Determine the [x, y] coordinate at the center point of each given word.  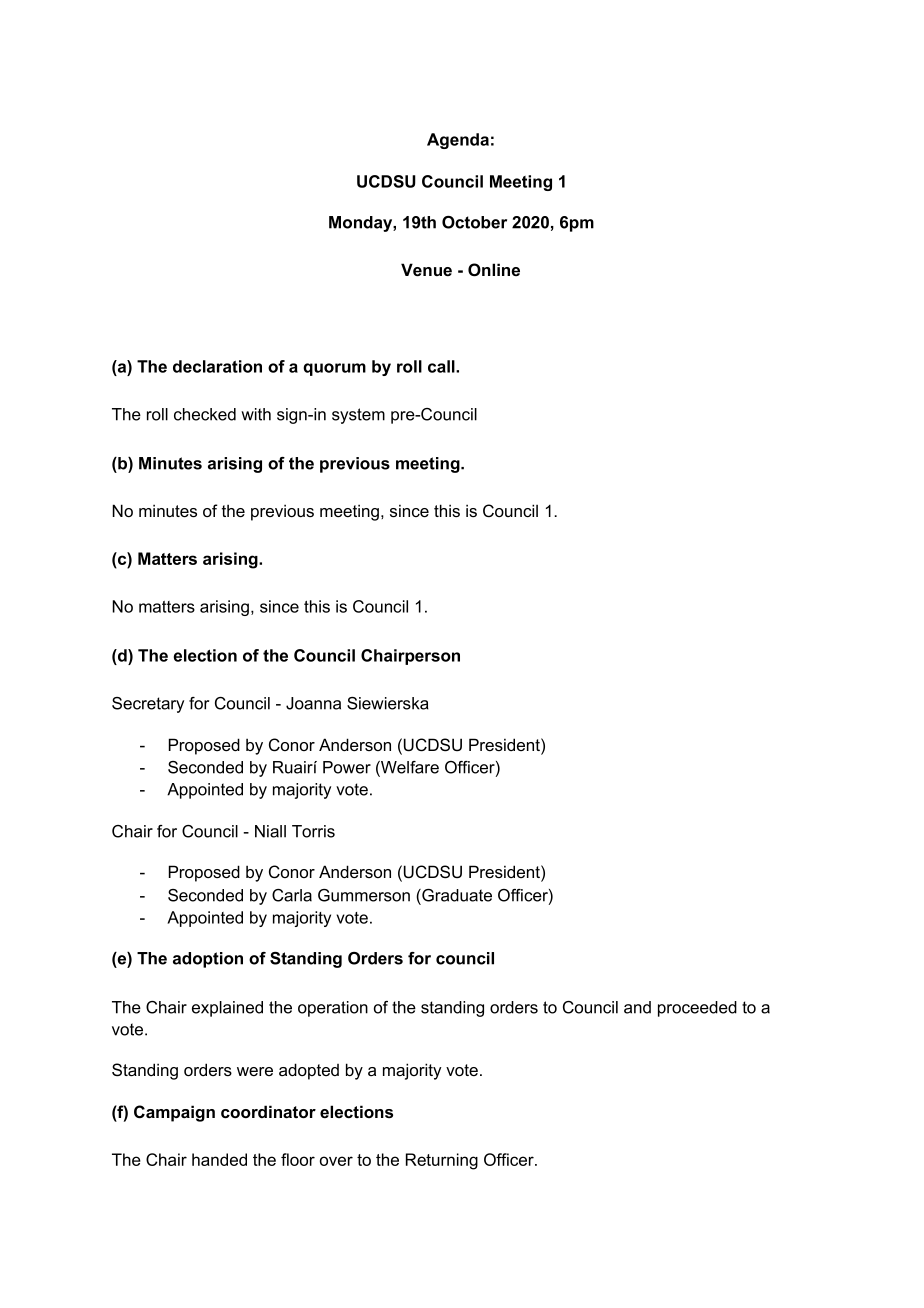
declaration [217, 366]
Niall [270, 831]
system [358, 416]
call [442, 366]
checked [205, 414]
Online [494, 270]
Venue [426, 269]
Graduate [456, 895]
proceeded [697, 1009]
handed [219, 1159]
